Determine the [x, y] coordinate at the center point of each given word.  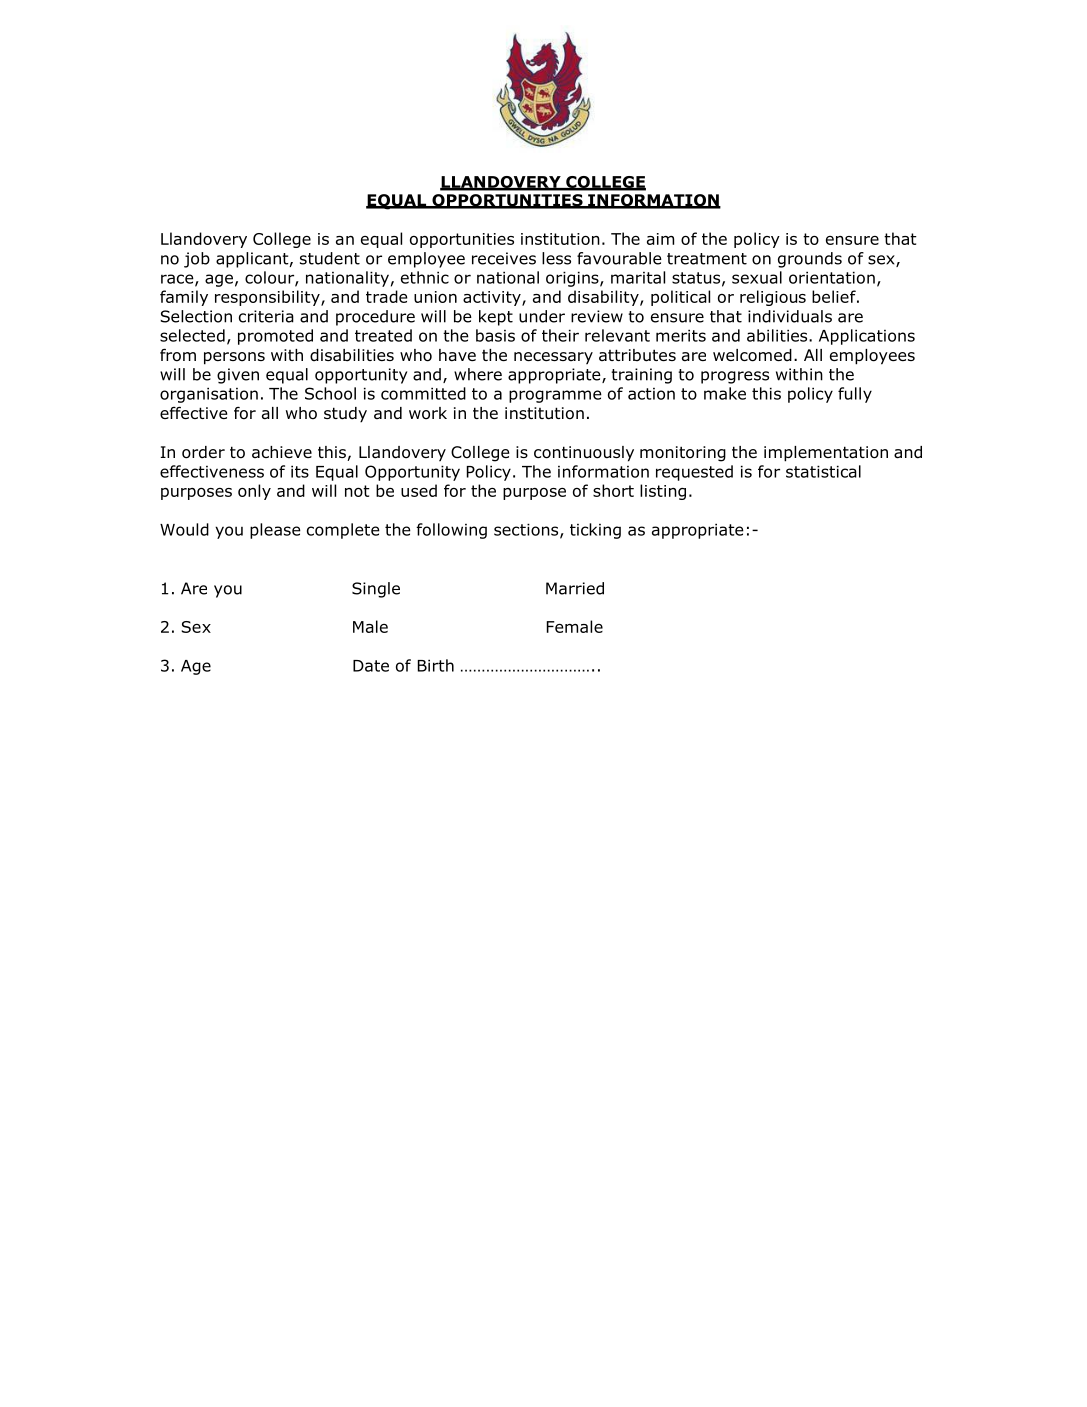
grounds [810, 260]
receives [504, 258]
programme [555, 396]
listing [663, 492]
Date [371, 666]
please [275, 531]
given [238, 376]
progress [735, 377]
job [197, 260]
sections [527, 530]
